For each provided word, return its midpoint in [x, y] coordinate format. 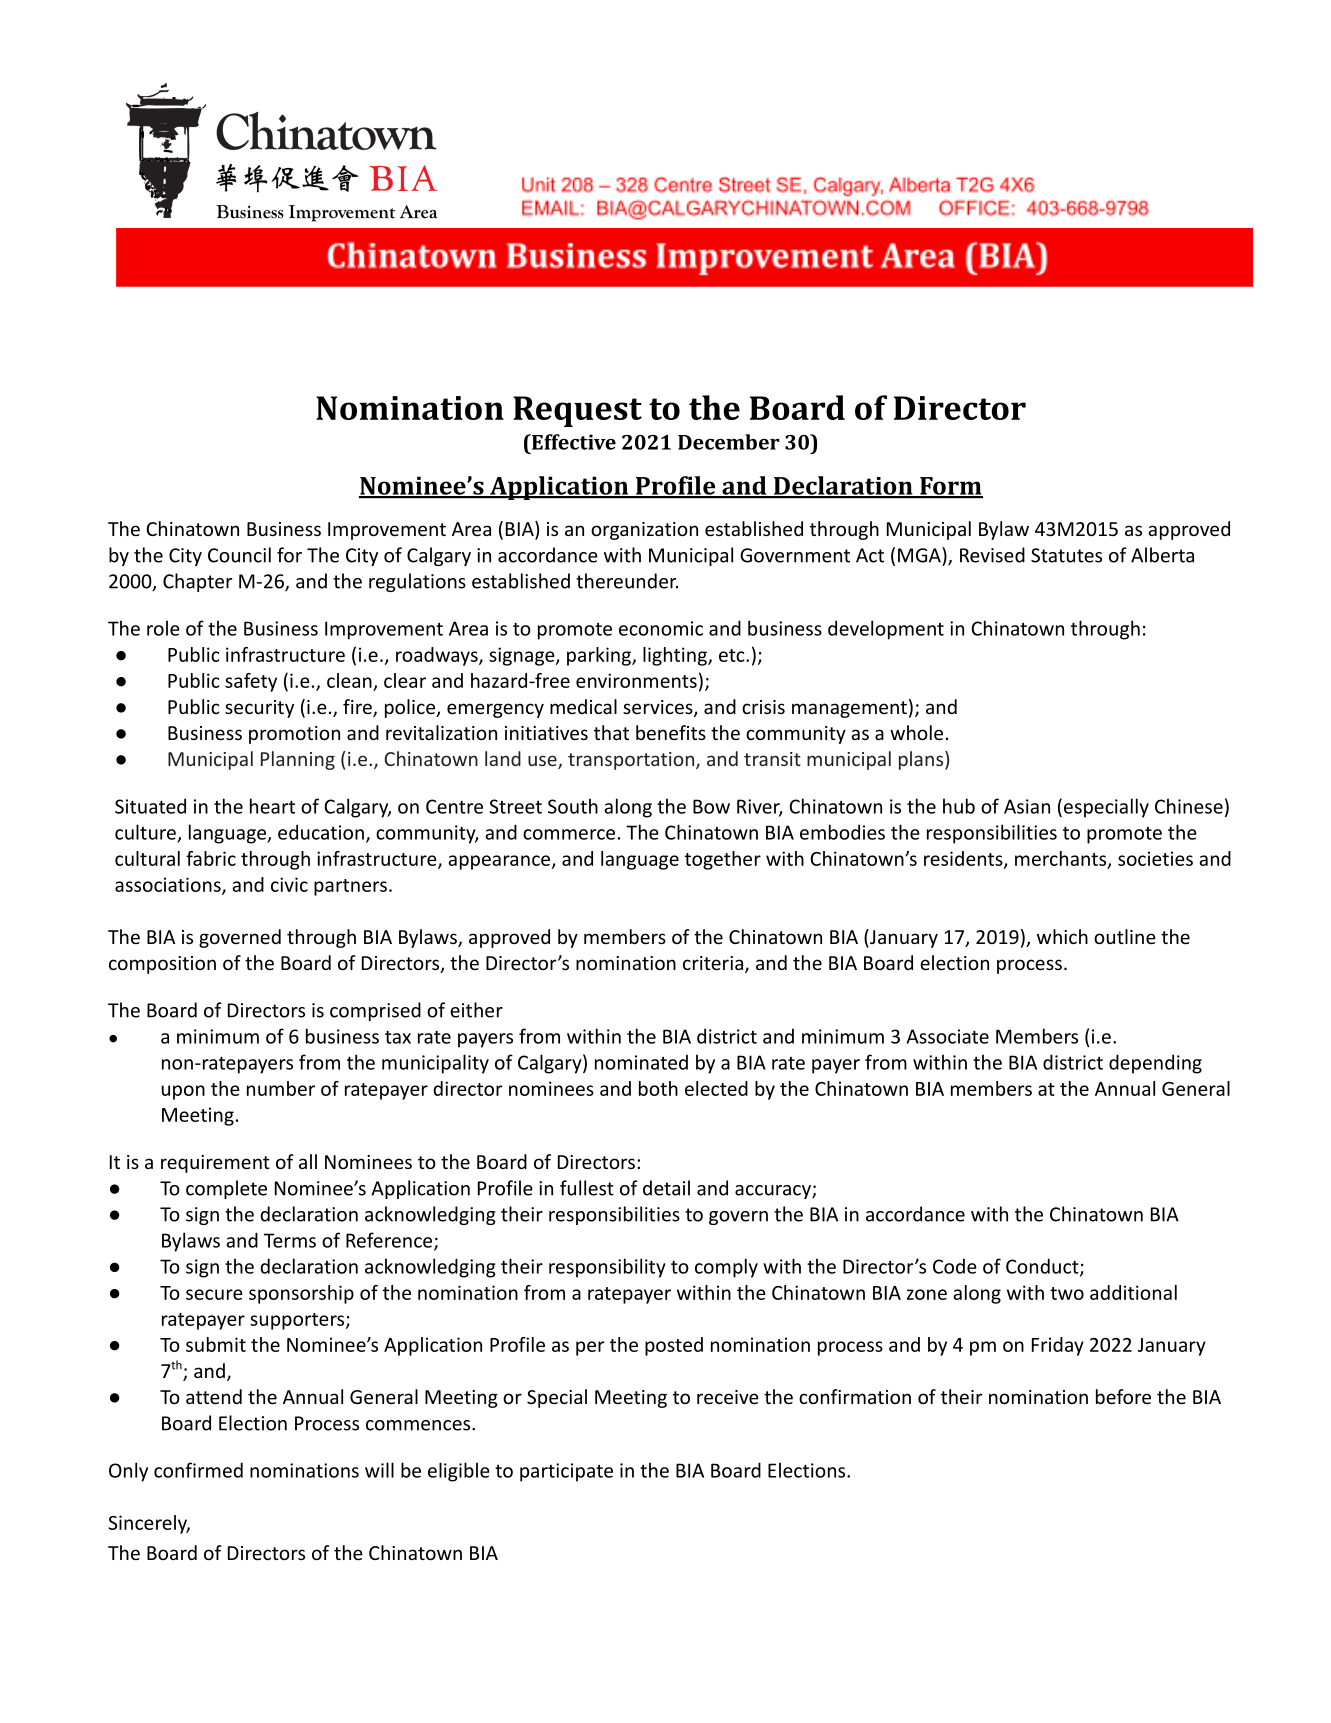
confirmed [198, 1470]
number [281, 1088]
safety [251, 682]
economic [661, 628]
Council [239, 555]
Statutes [1066, 555]
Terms [290, 1240]
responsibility [607, 1268]
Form [950, 487]
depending [1155, 1064]
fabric [211, 858]
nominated [641, 1062]
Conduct [1043, 1267]
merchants [1062, 859]
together [723, 860]
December [729, 442]
